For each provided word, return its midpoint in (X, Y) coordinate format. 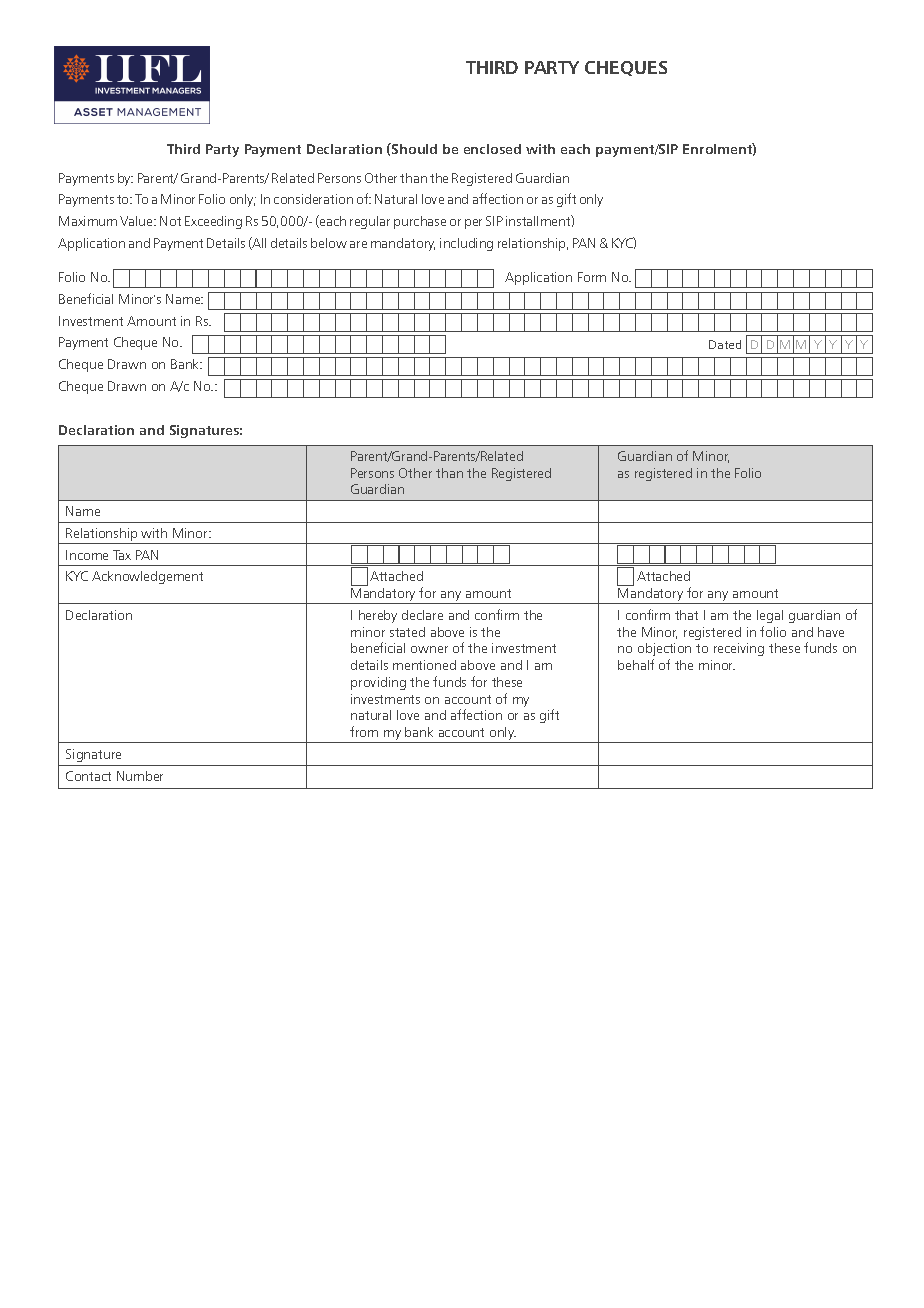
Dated (725, 344)
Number (140, 776)
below (329, 243)
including (466, 244)
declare (422, 615)
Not (170, 221)
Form (592, 277)
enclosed (492, 149)
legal (770, 616)
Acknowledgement (147, 577)
